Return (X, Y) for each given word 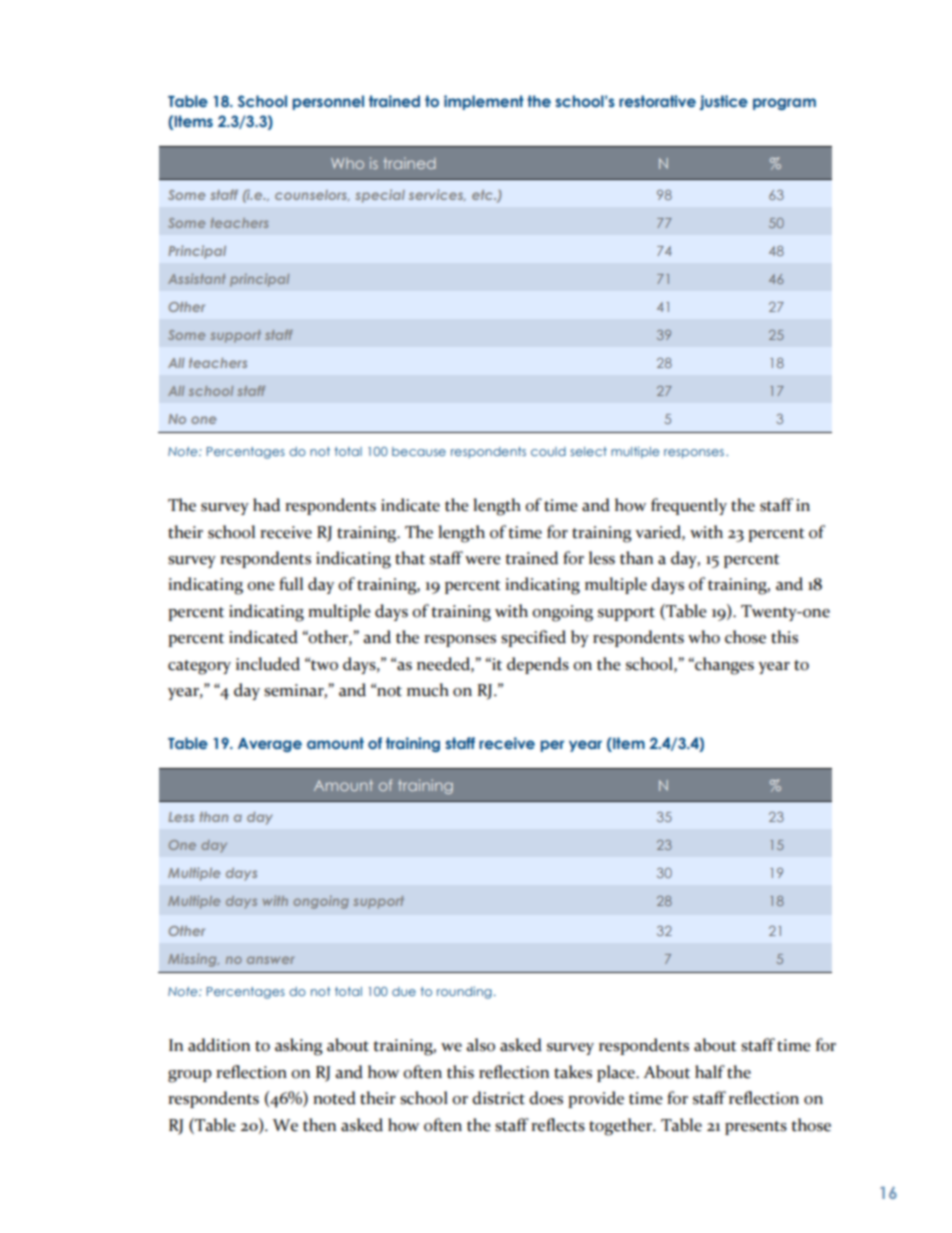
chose (745, 637)
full (291, 584)
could (548, 451)
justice (723, 102)
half (710, 1072)
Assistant (197, 278)
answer (270, 960)
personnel (328, 102)
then (319, 1125)
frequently (689, 506)
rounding (464, 992)
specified (533, 638)
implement (484, 102)
